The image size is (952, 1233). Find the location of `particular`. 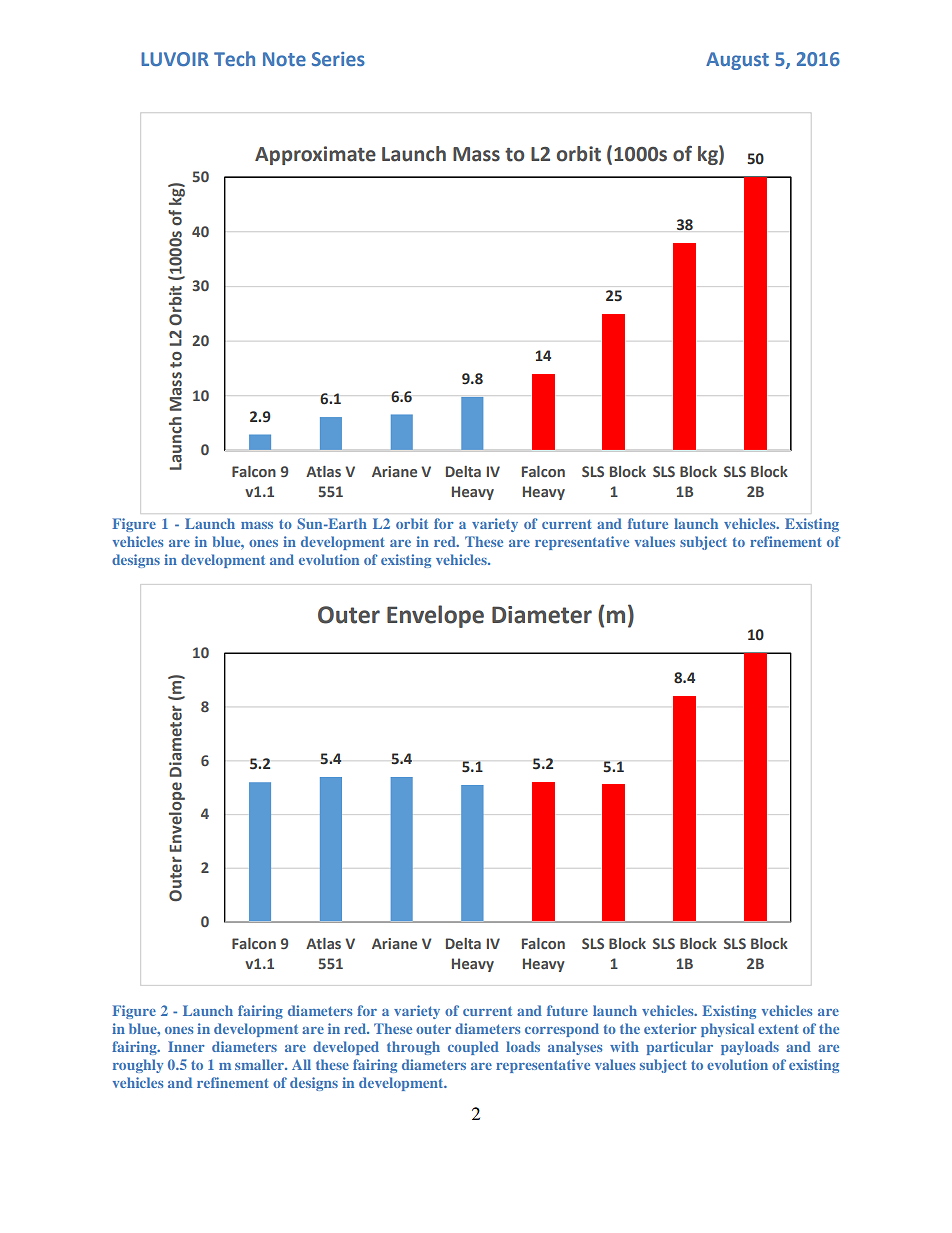

particular is located at coordinates (680, 1048).
